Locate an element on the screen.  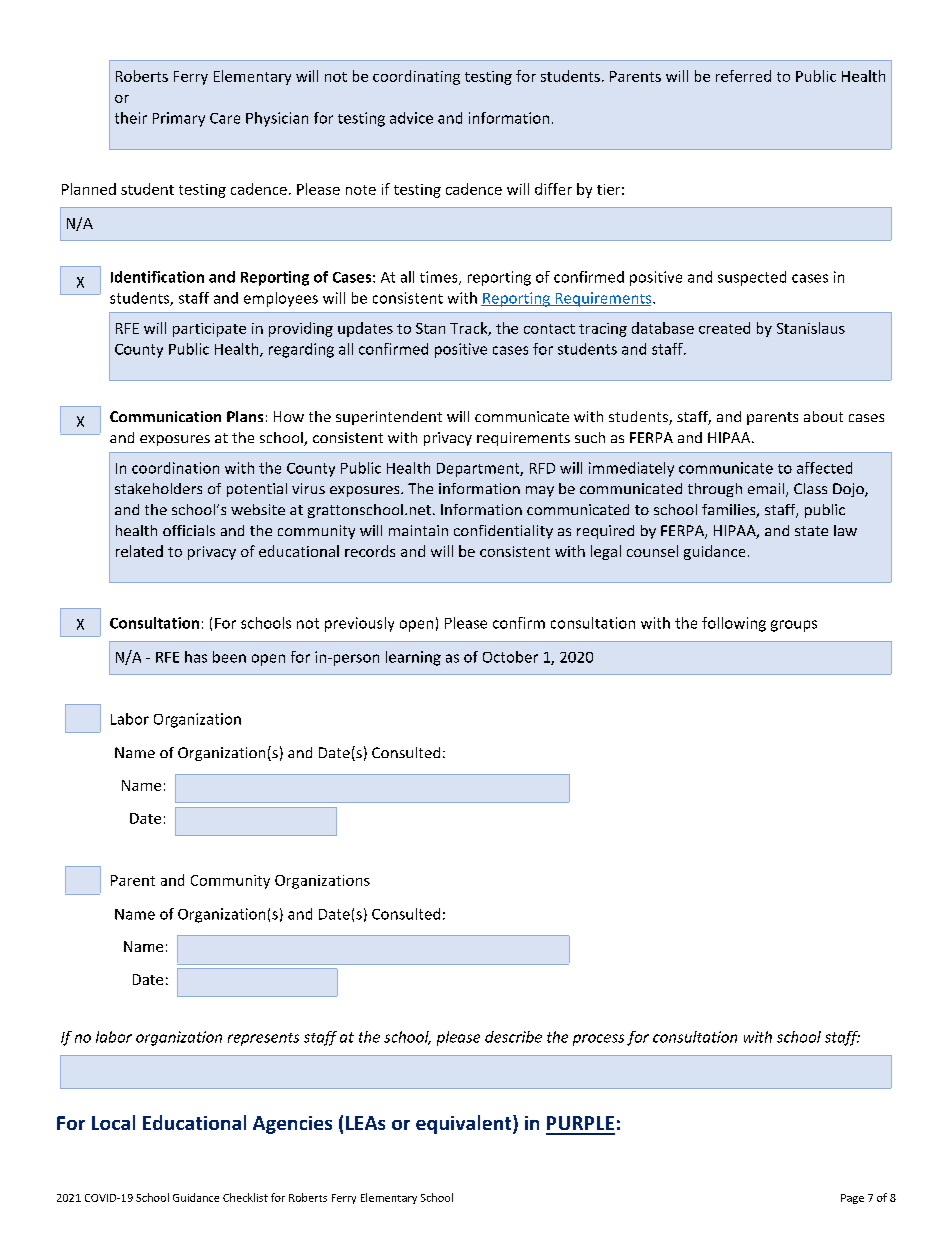
referred is located at coordinates (743, 76).
